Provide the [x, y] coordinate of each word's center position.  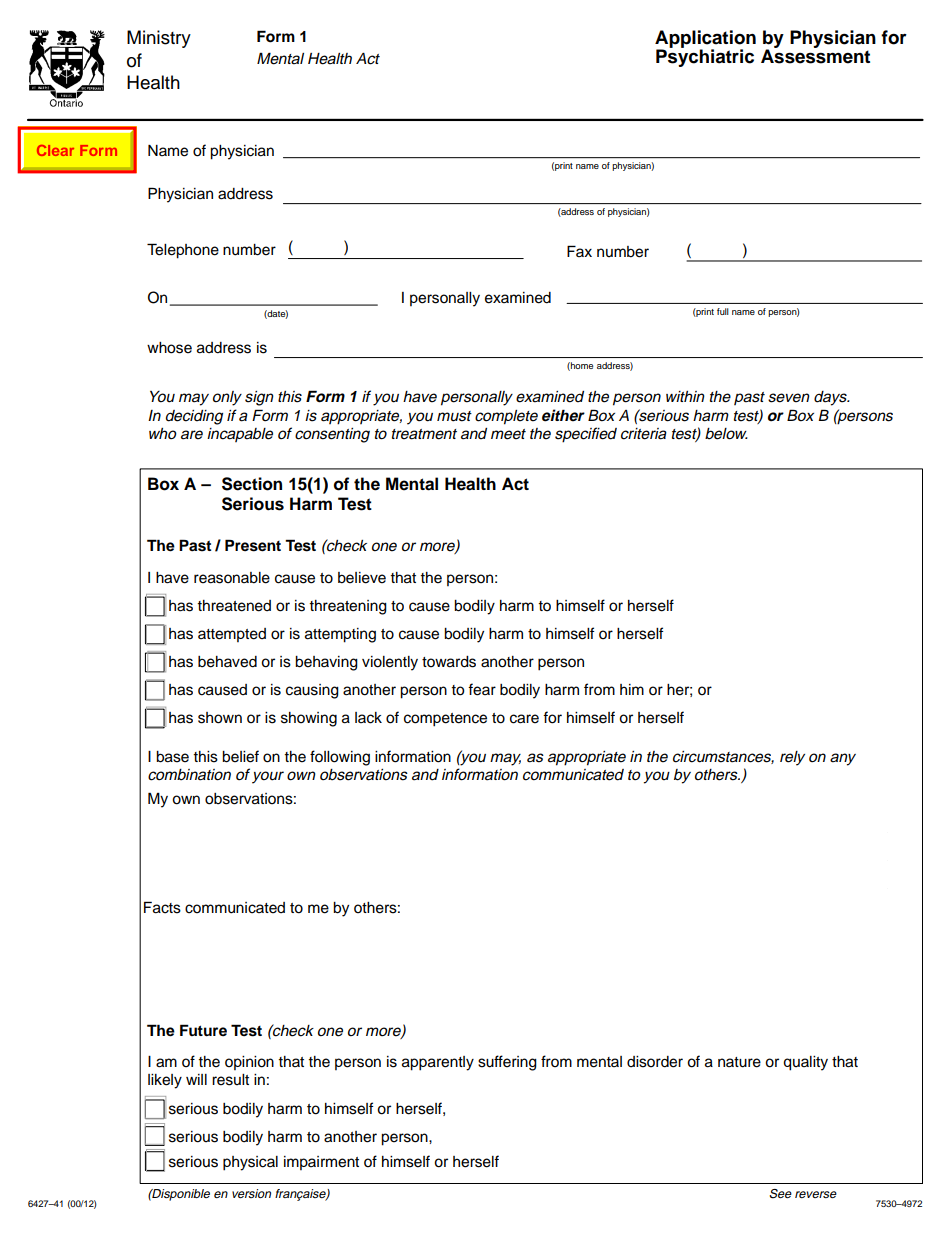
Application [705, 40]
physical [250, 1163]
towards [449, 662]
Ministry [159, 39]
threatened [234, 606]
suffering [507, 1063]
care [524, 719]
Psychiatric [705, 57]
